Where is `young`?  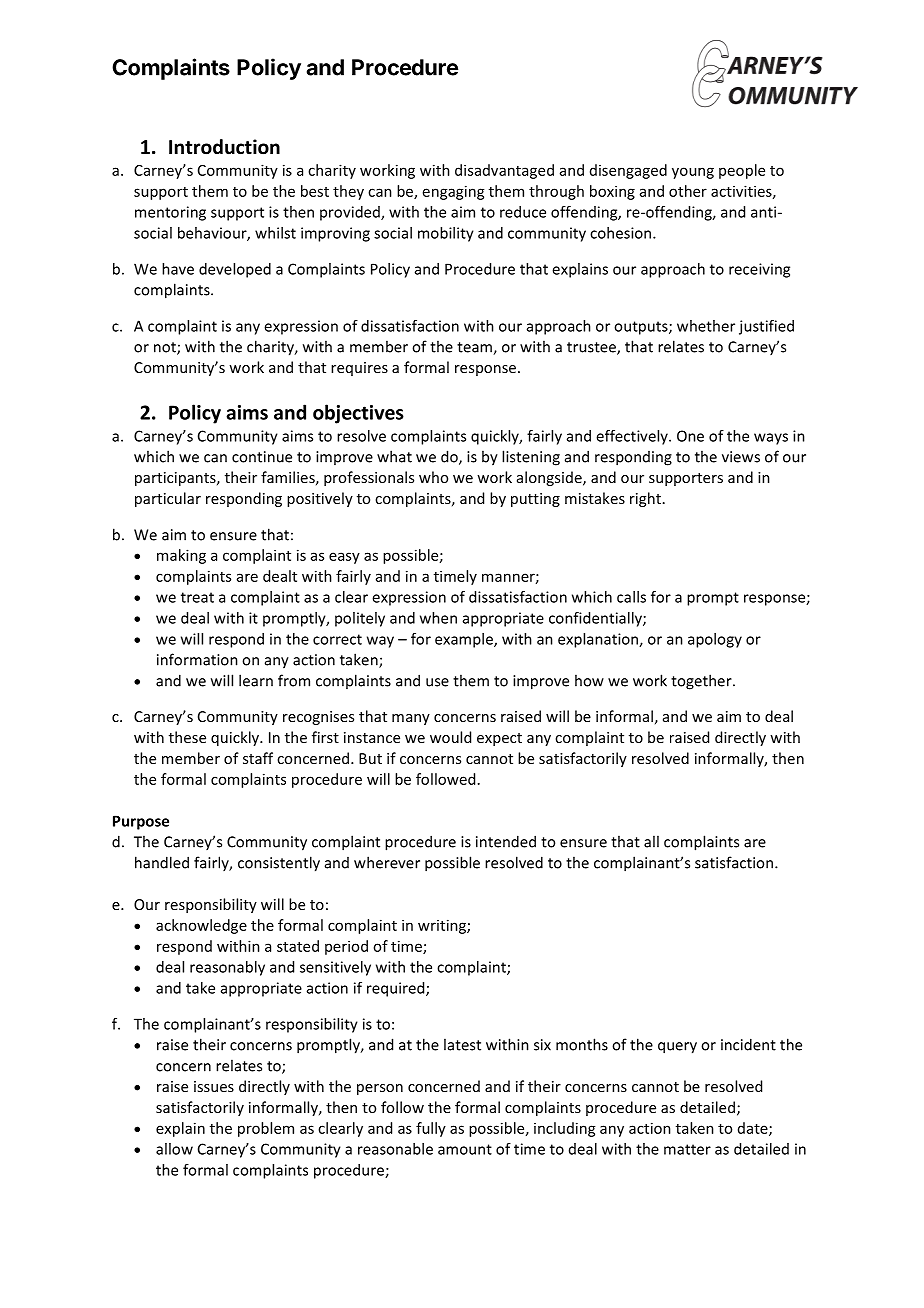
young is located at coordinates (693, 173).
